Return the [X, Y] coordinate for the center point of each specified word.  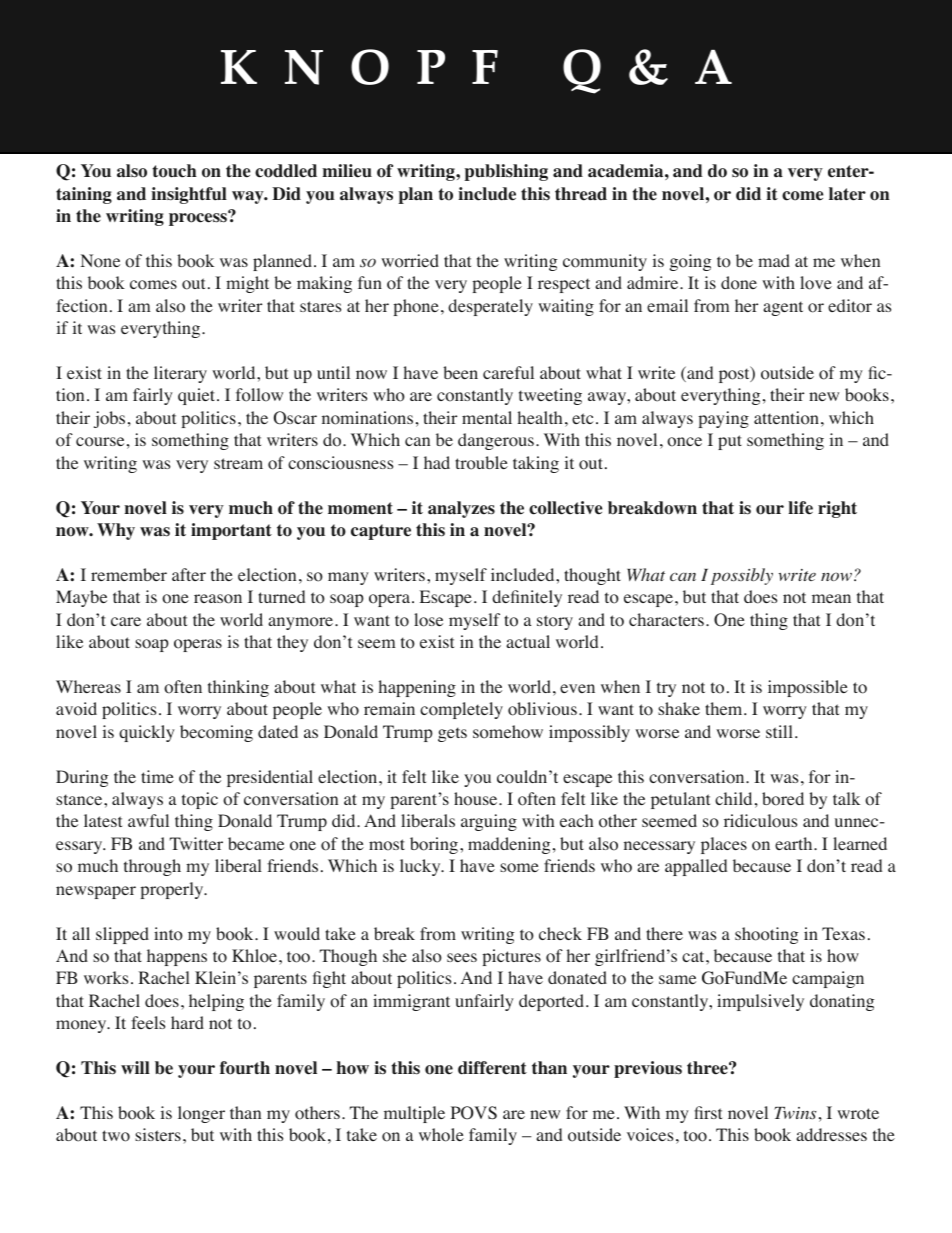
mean [831, 598]
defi [506, 596]
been [460, 372]
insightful [189, 195]
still [779, 731]
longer [201, 1114]
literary [180, 374]
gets [452, 734]
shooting [766, 935]
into [168, 934]
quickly [147, 733]
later [847, 194]
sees [462, 957]
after [189, 574]
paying [724, 419]
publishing [506, 172]
